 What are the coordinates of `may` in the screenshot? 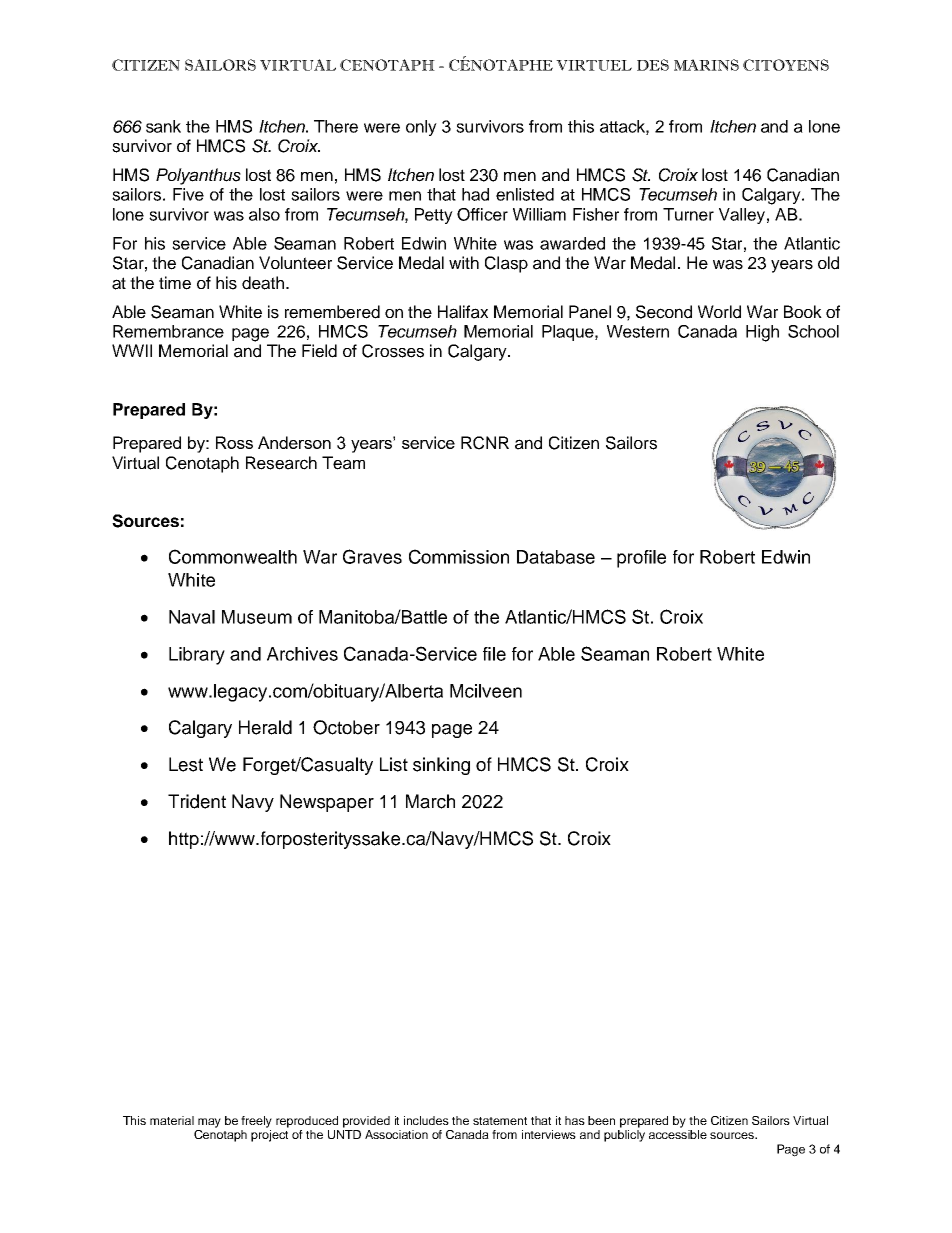 It's located at (209, 1123).
